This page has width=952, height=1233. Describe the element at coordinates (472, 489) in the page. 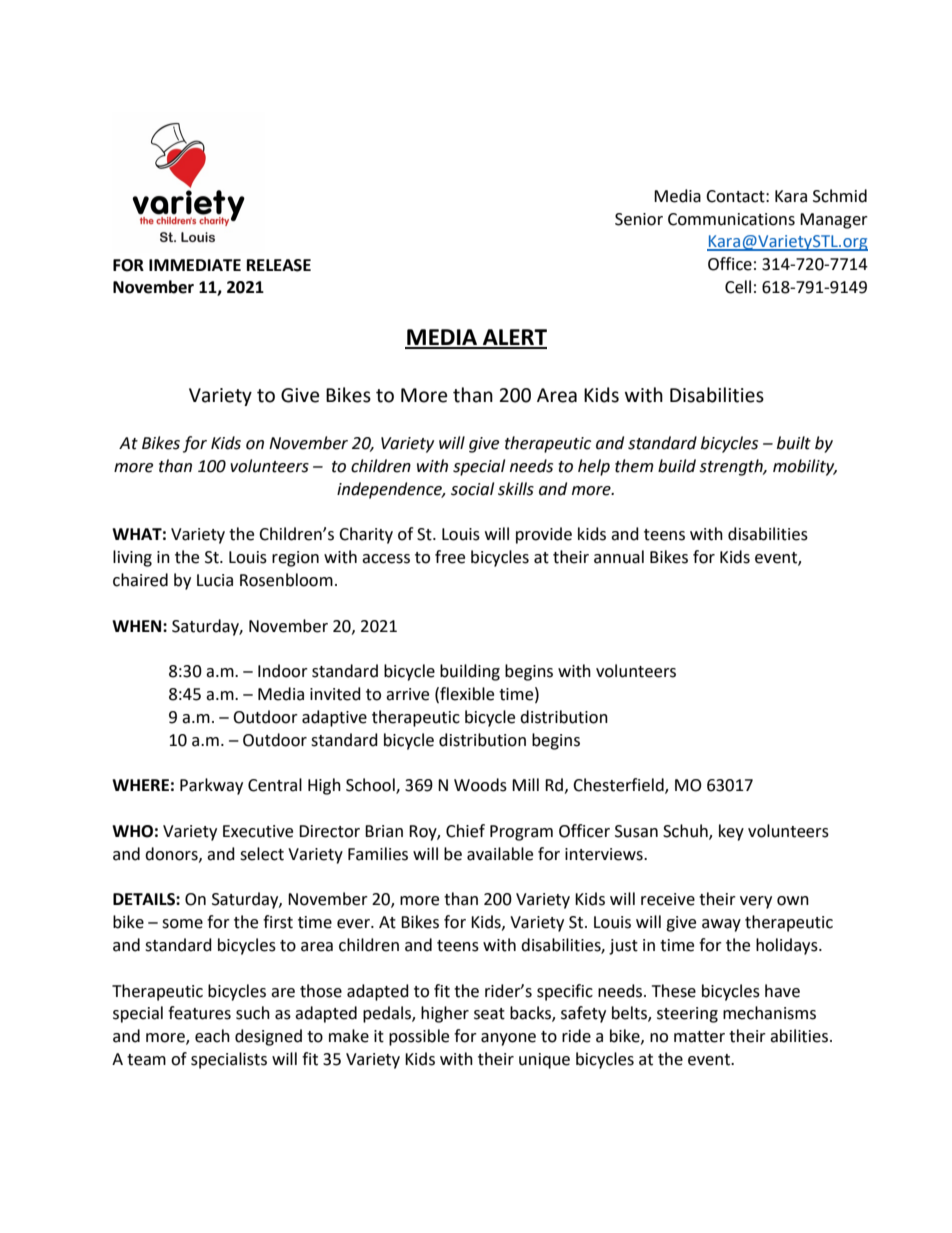

I see `social` at that location.
